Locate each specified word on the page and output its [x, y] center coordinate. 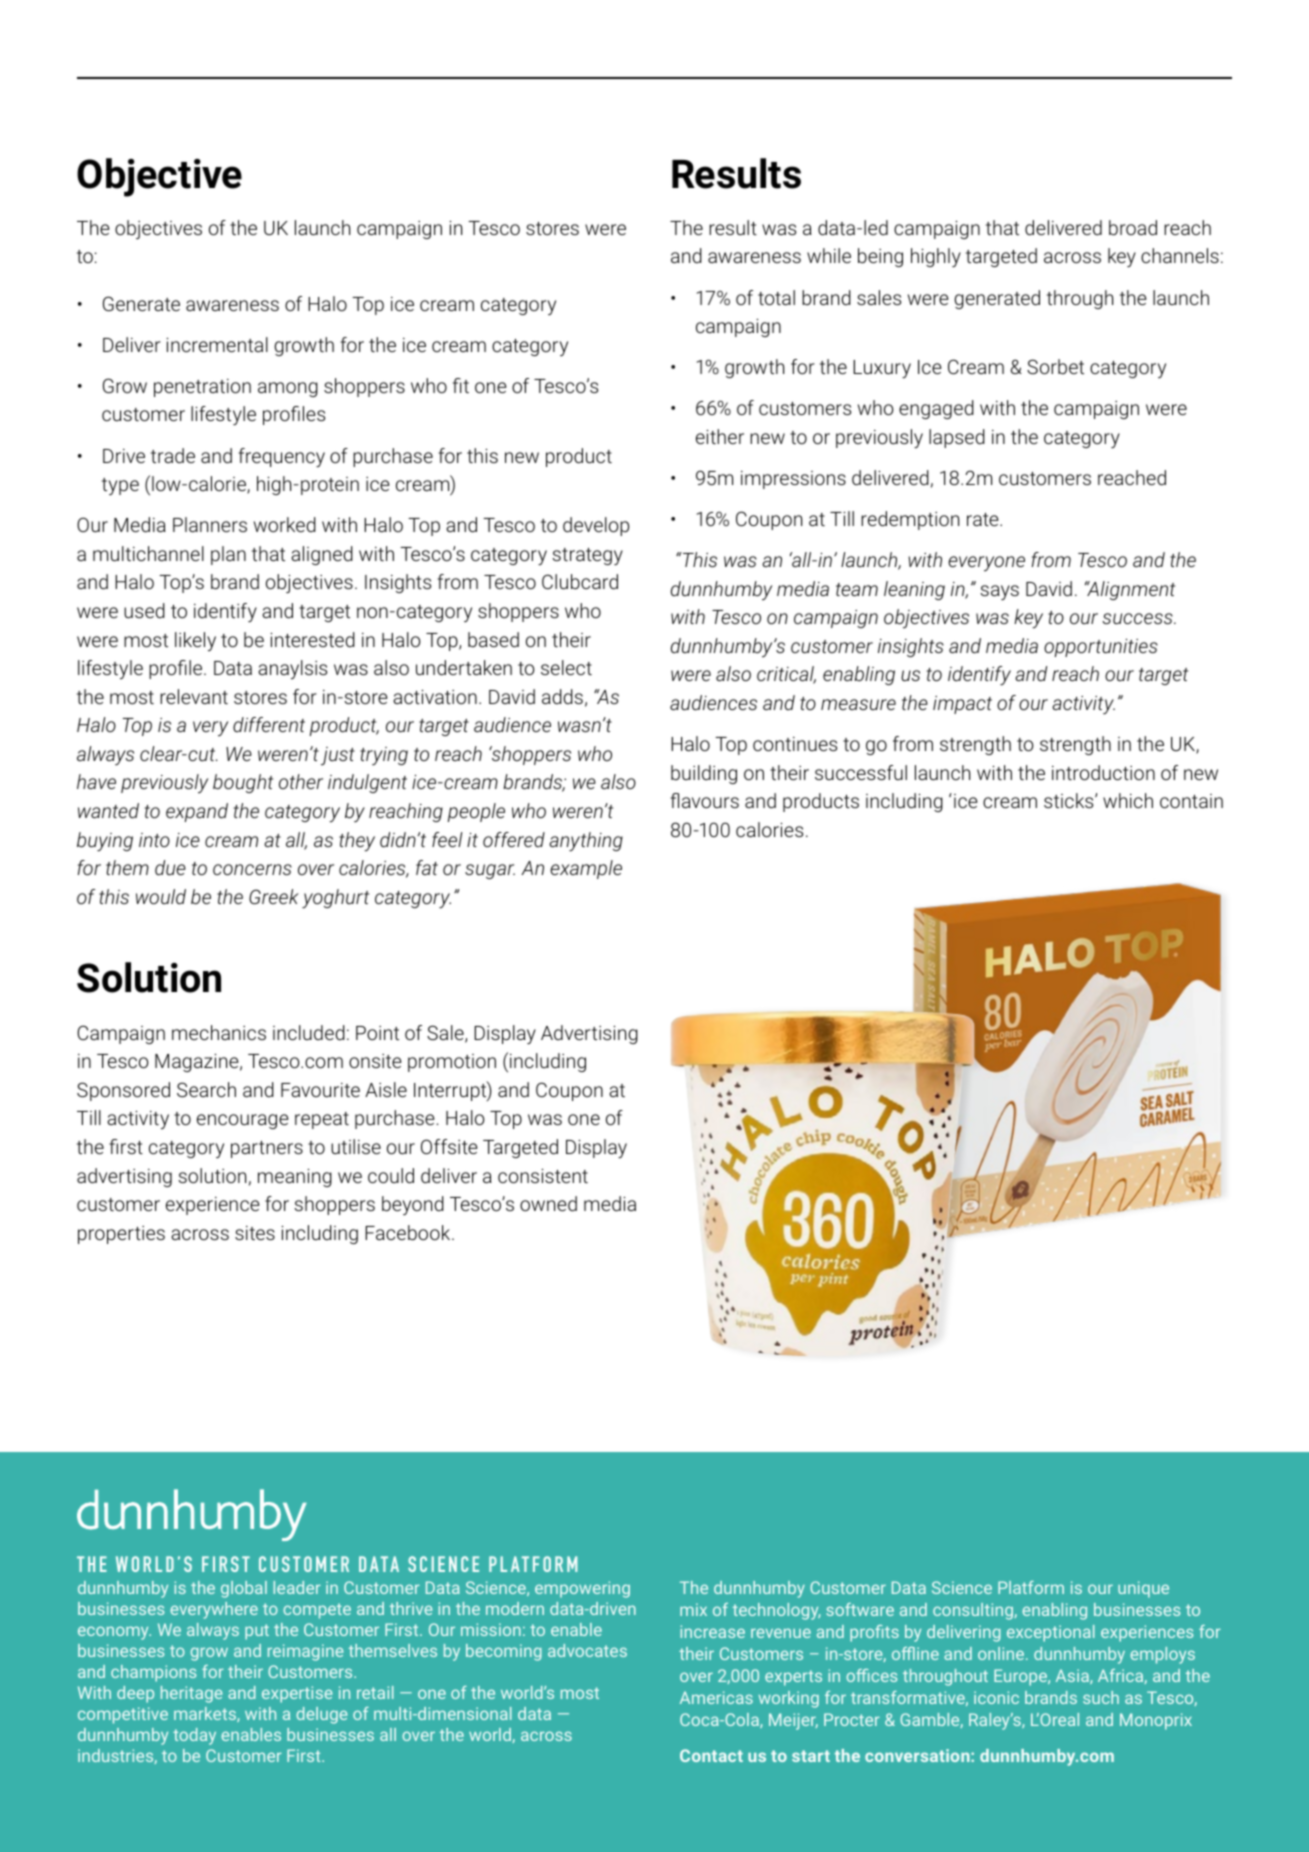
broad [1133, 227]
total [776, 297]
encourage [243, 1121]
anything [586, 842]
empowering [582, 1589]
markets [206, 1714]
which [1128, 800]
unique [1143, 1589]
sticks [1070, 800]
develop [596, 526]
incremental [217, 344]
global [244, 1589]
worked [285, 524]
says [999, 592]
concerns [252, 869]
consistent [543, 1176]
